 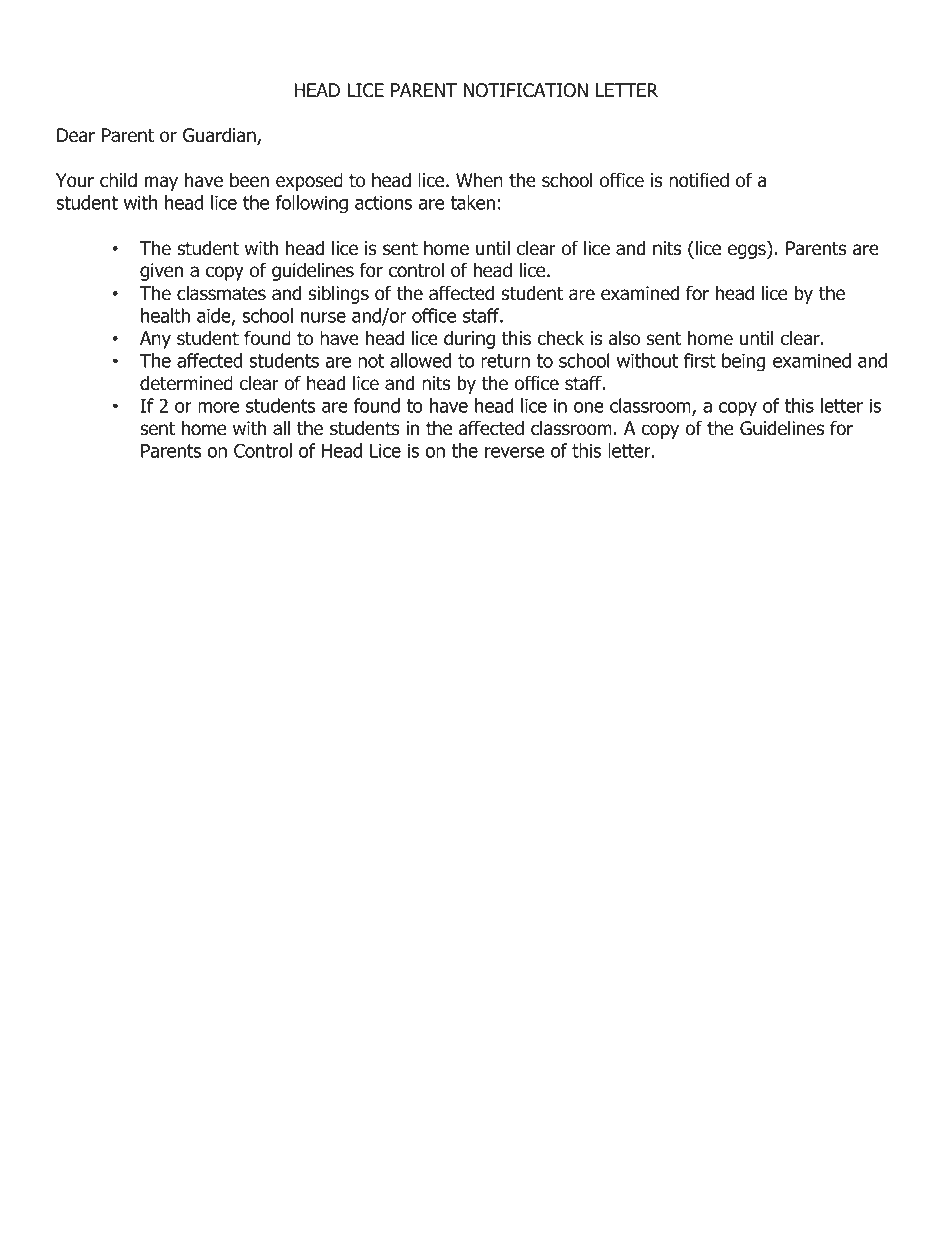 What do you see at coordinates (748, 251) in the document?
I see `eggs` at bounding box center [748, 251].
